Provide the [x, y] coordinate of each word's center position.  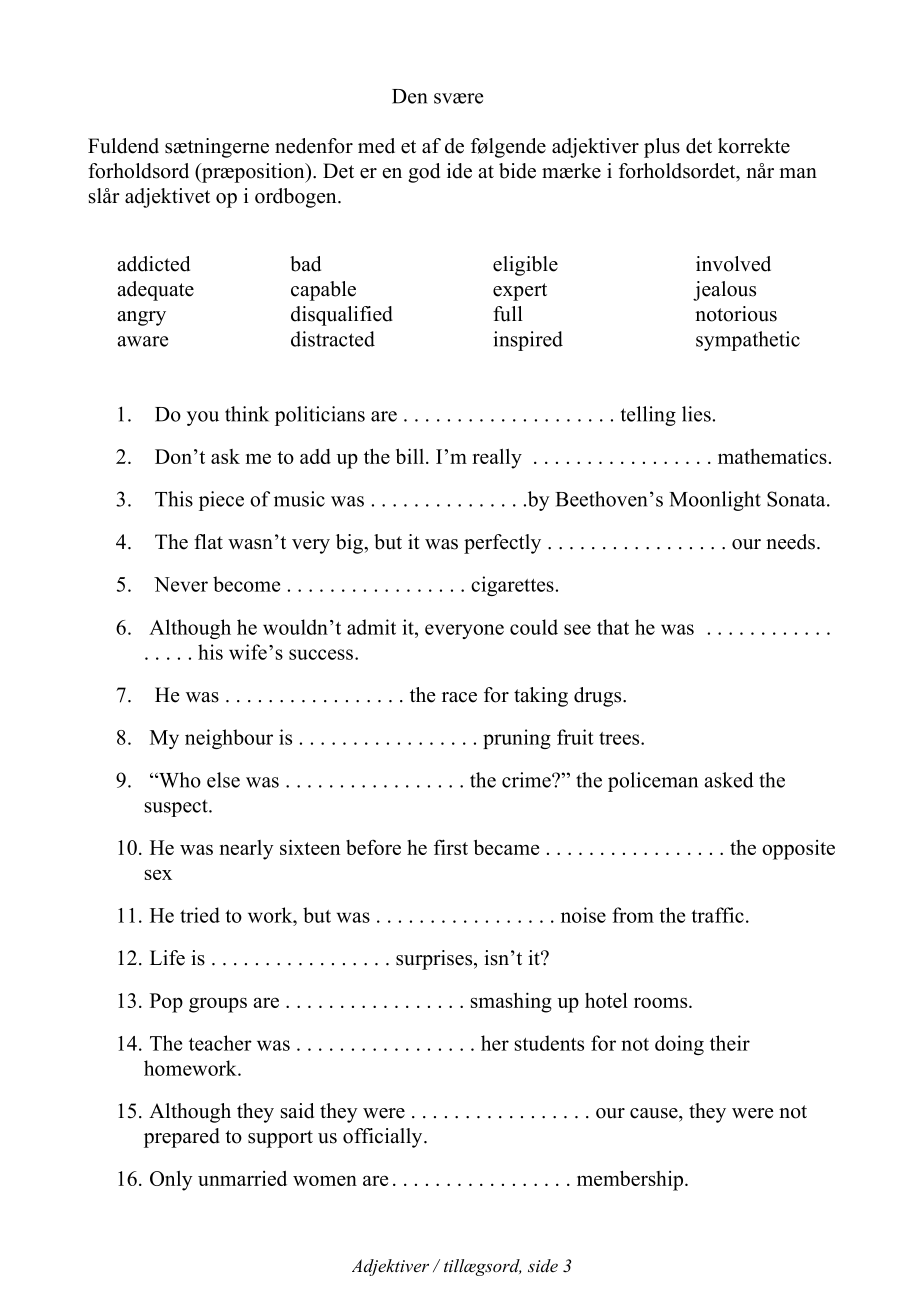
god [424, 173]
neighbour [229, 739]
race [459, 697]
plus [662, 148]
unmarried [242, 1178]
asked [729, 780]
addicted [153, 264]
